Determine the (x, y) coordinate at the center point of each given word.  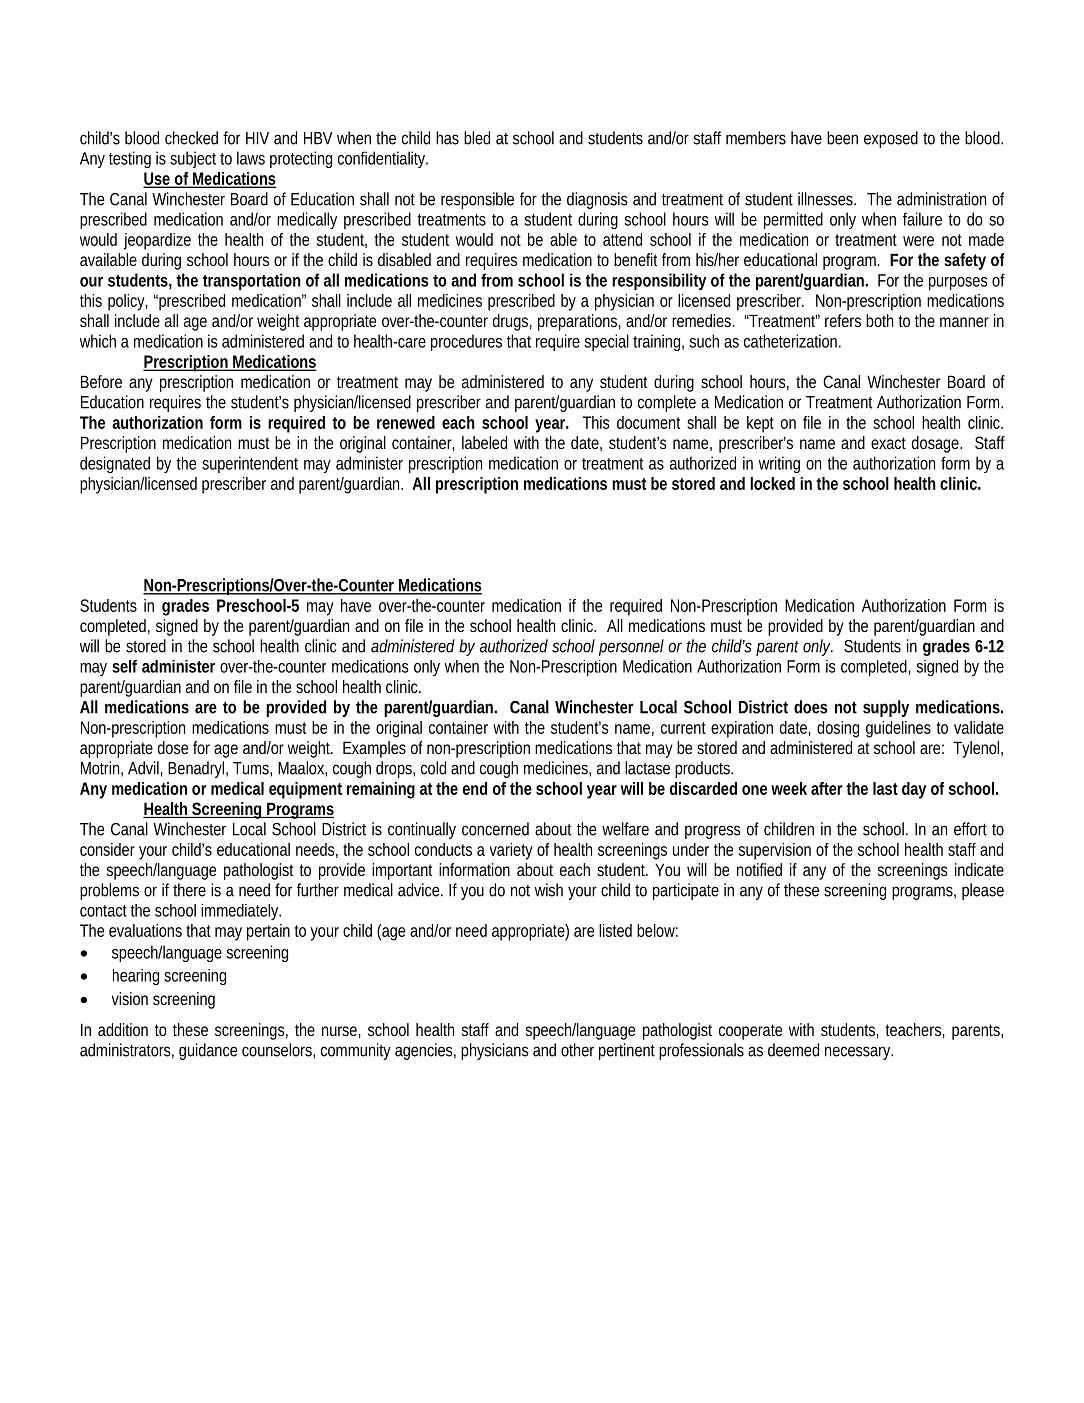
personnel (631, 647)
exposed (891, 139)
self (124, 666)
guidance (208, 1051)
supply (886, 708)
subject (195, 159)
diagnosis (597, 200)
